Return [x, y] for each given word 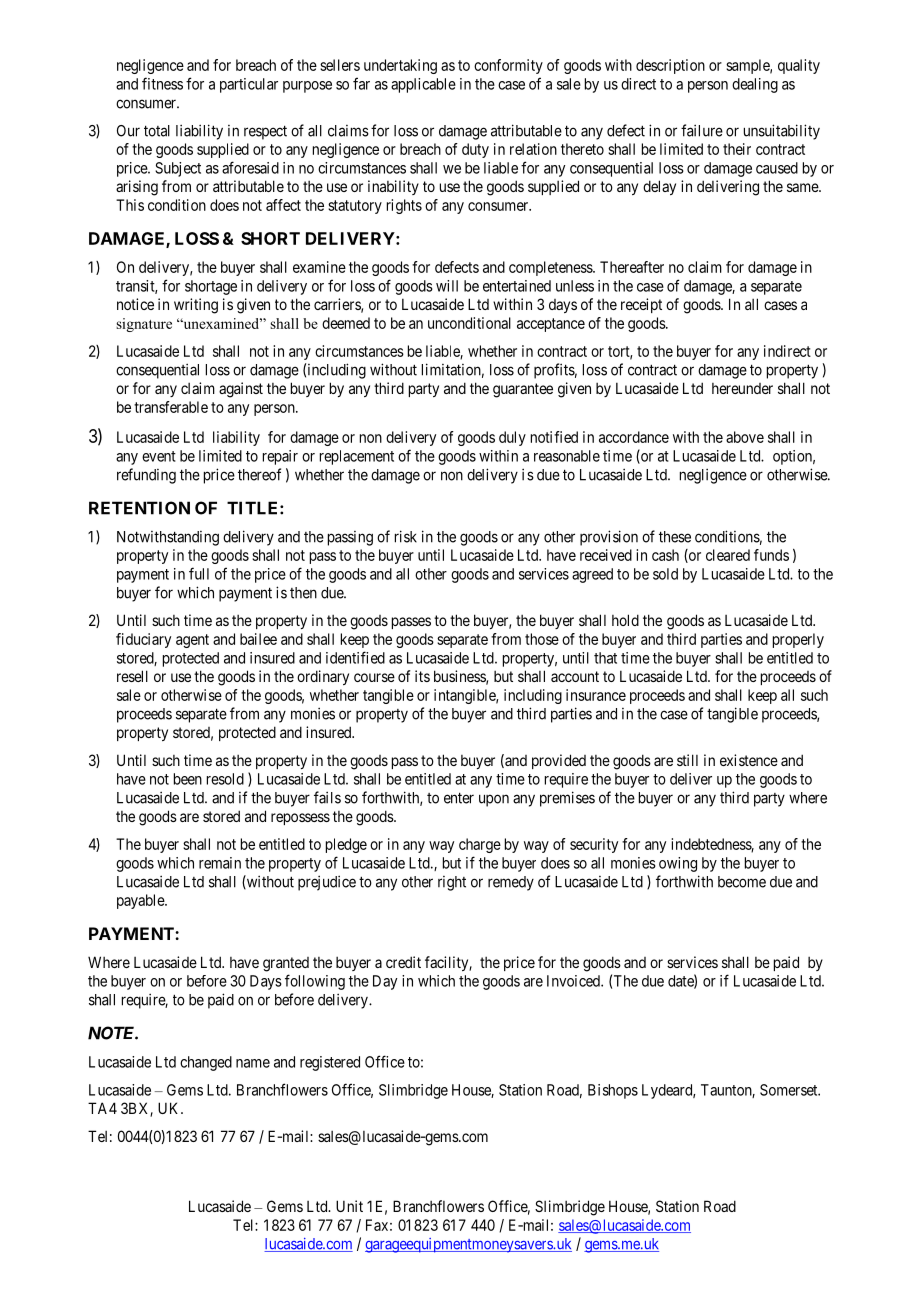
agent [192, 641]
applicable [423, 85]
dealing [755, 85]
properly [798, 640]
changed [206, 1063]
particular [249, 85]
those [542, 639]
